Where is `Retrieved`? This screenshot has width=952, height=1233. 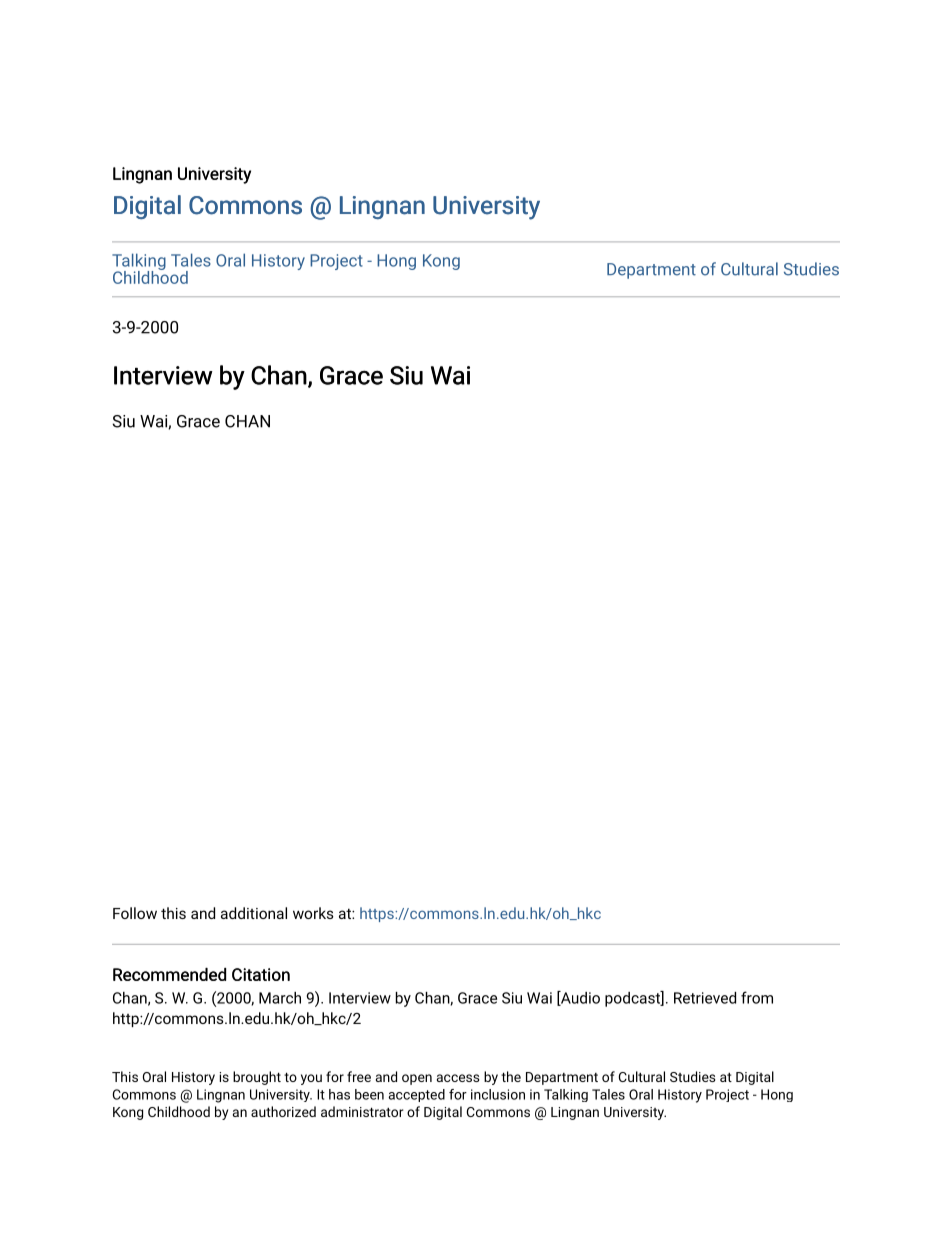 Retrieved is located at coordinates (705, 998).
